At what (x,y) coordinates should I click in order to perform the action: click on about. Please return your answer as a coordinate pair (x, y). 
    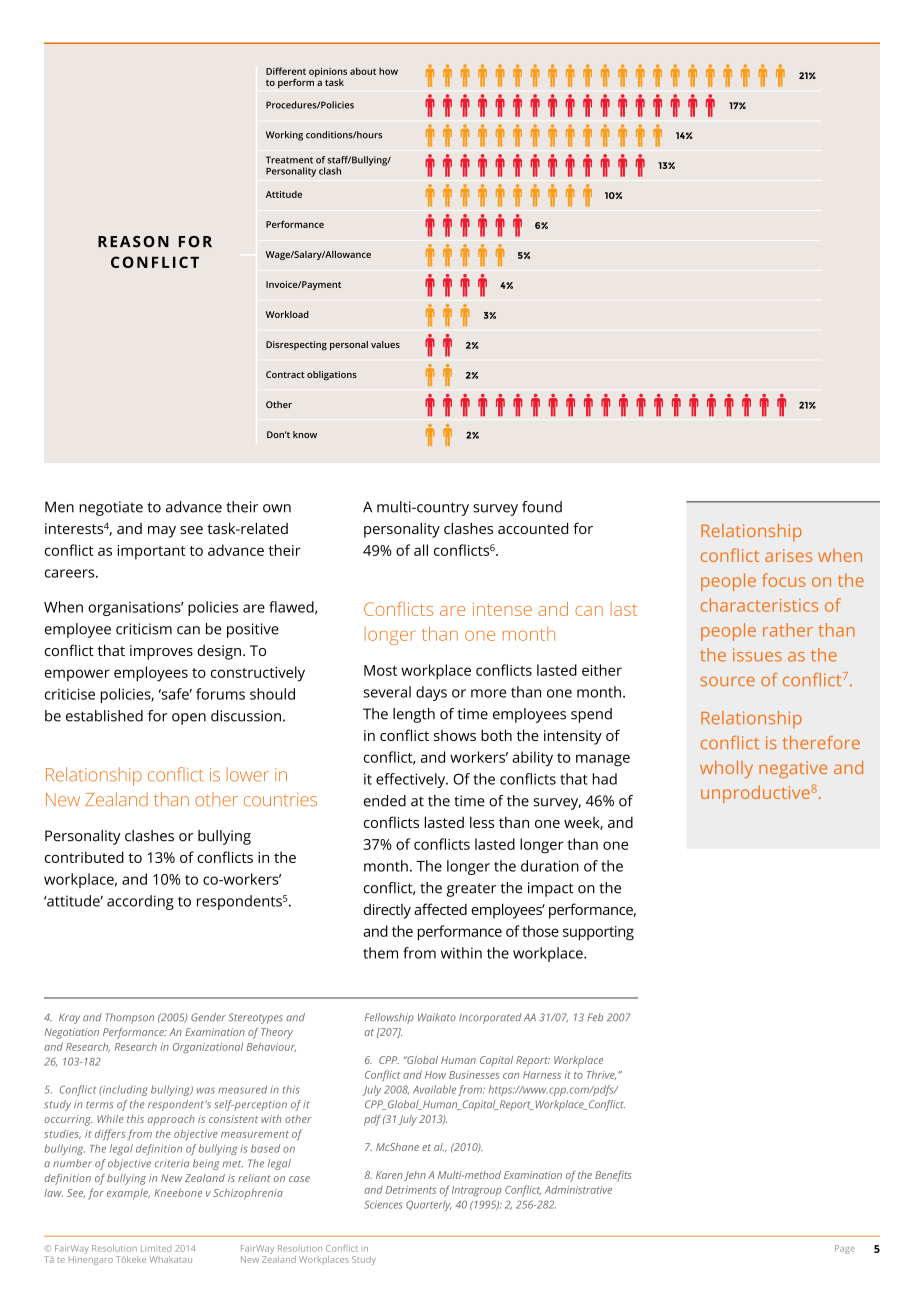
    Looking at the image, I should click on (363, 71).
